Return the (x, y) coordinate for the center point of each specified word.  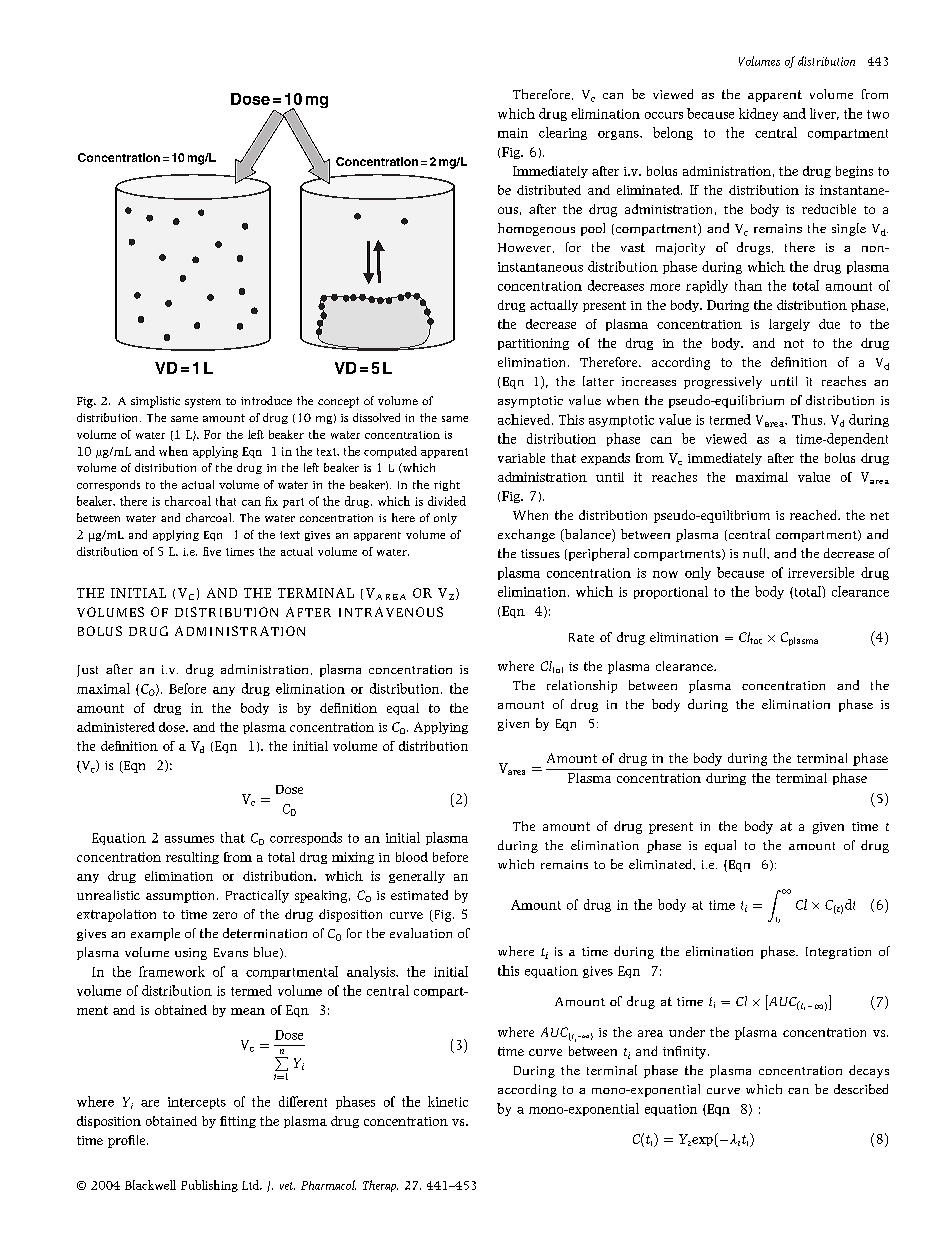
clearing (563, 133)
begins (854, 172)
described (861, 1089)
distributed (549, 190)
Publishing (209, 1186)
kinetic (448, 1101)
